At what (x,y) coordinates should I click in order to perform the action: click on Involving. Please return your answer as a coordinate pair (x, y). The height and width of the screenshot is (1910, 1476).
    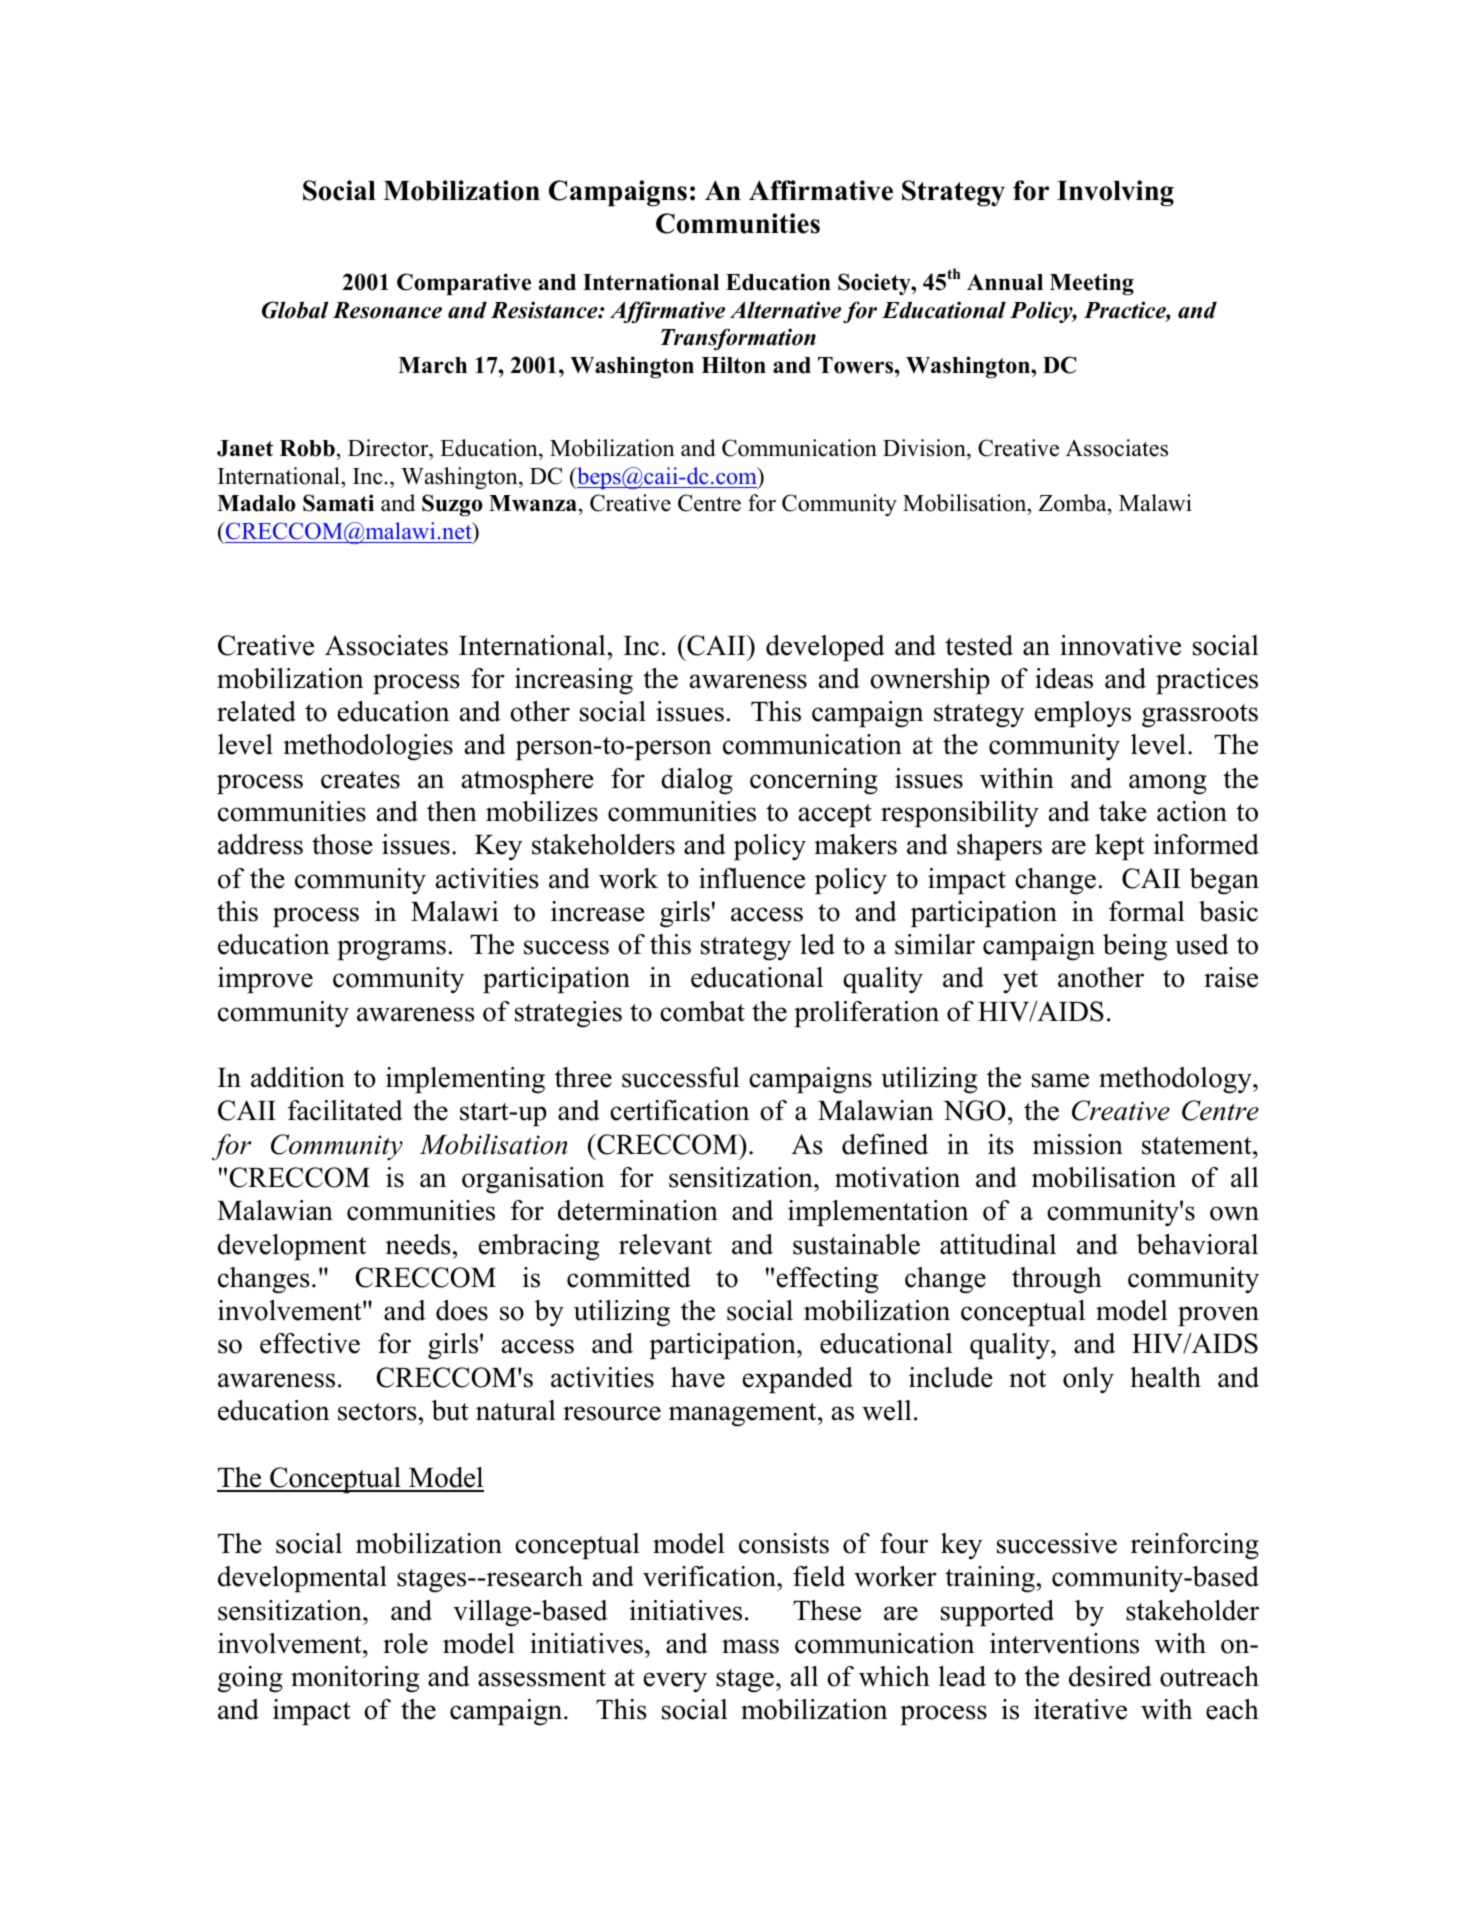
    Looking at the image, I should click on (1115, 193).
